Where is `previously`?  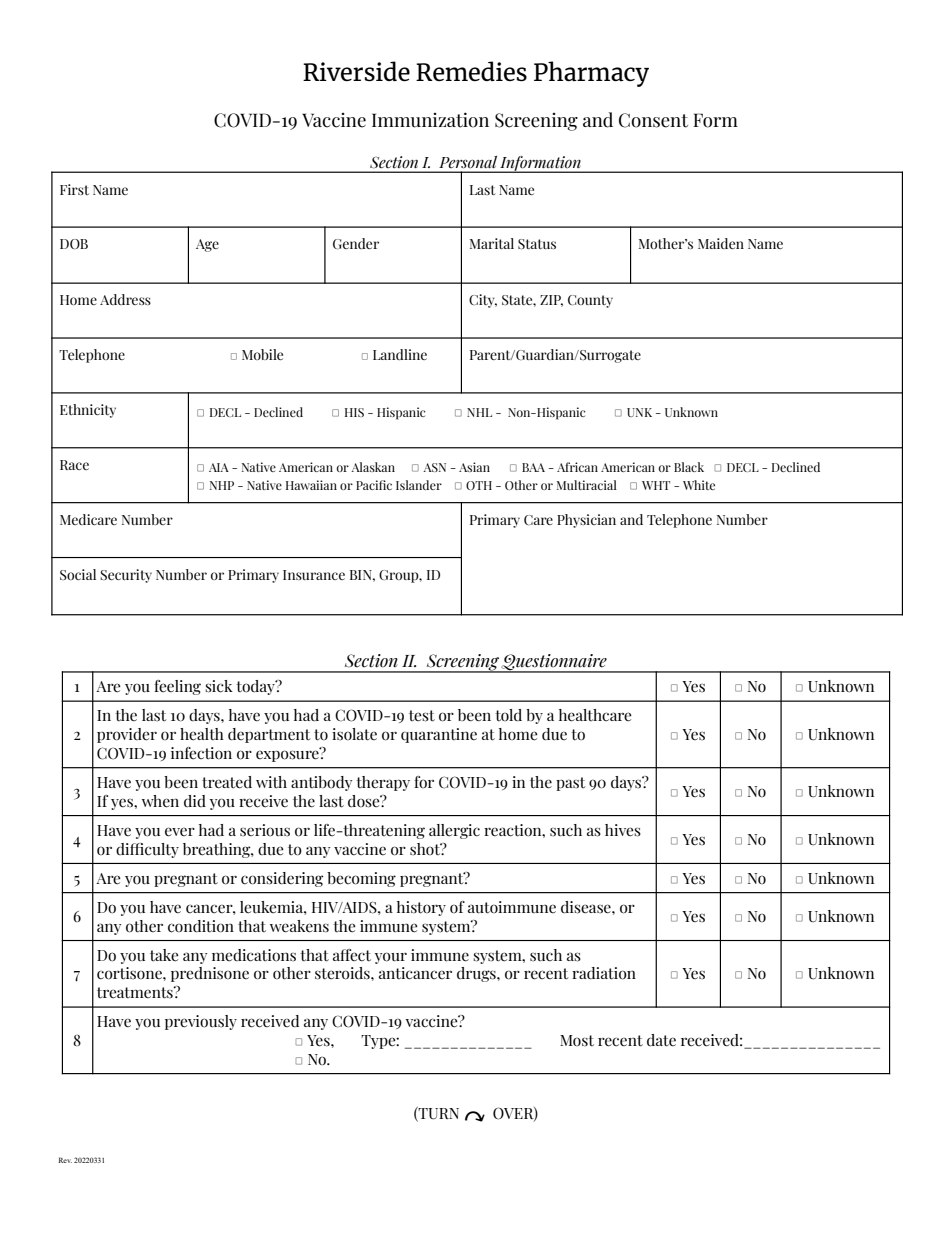
previously is located at coordinates (201, 1022).
